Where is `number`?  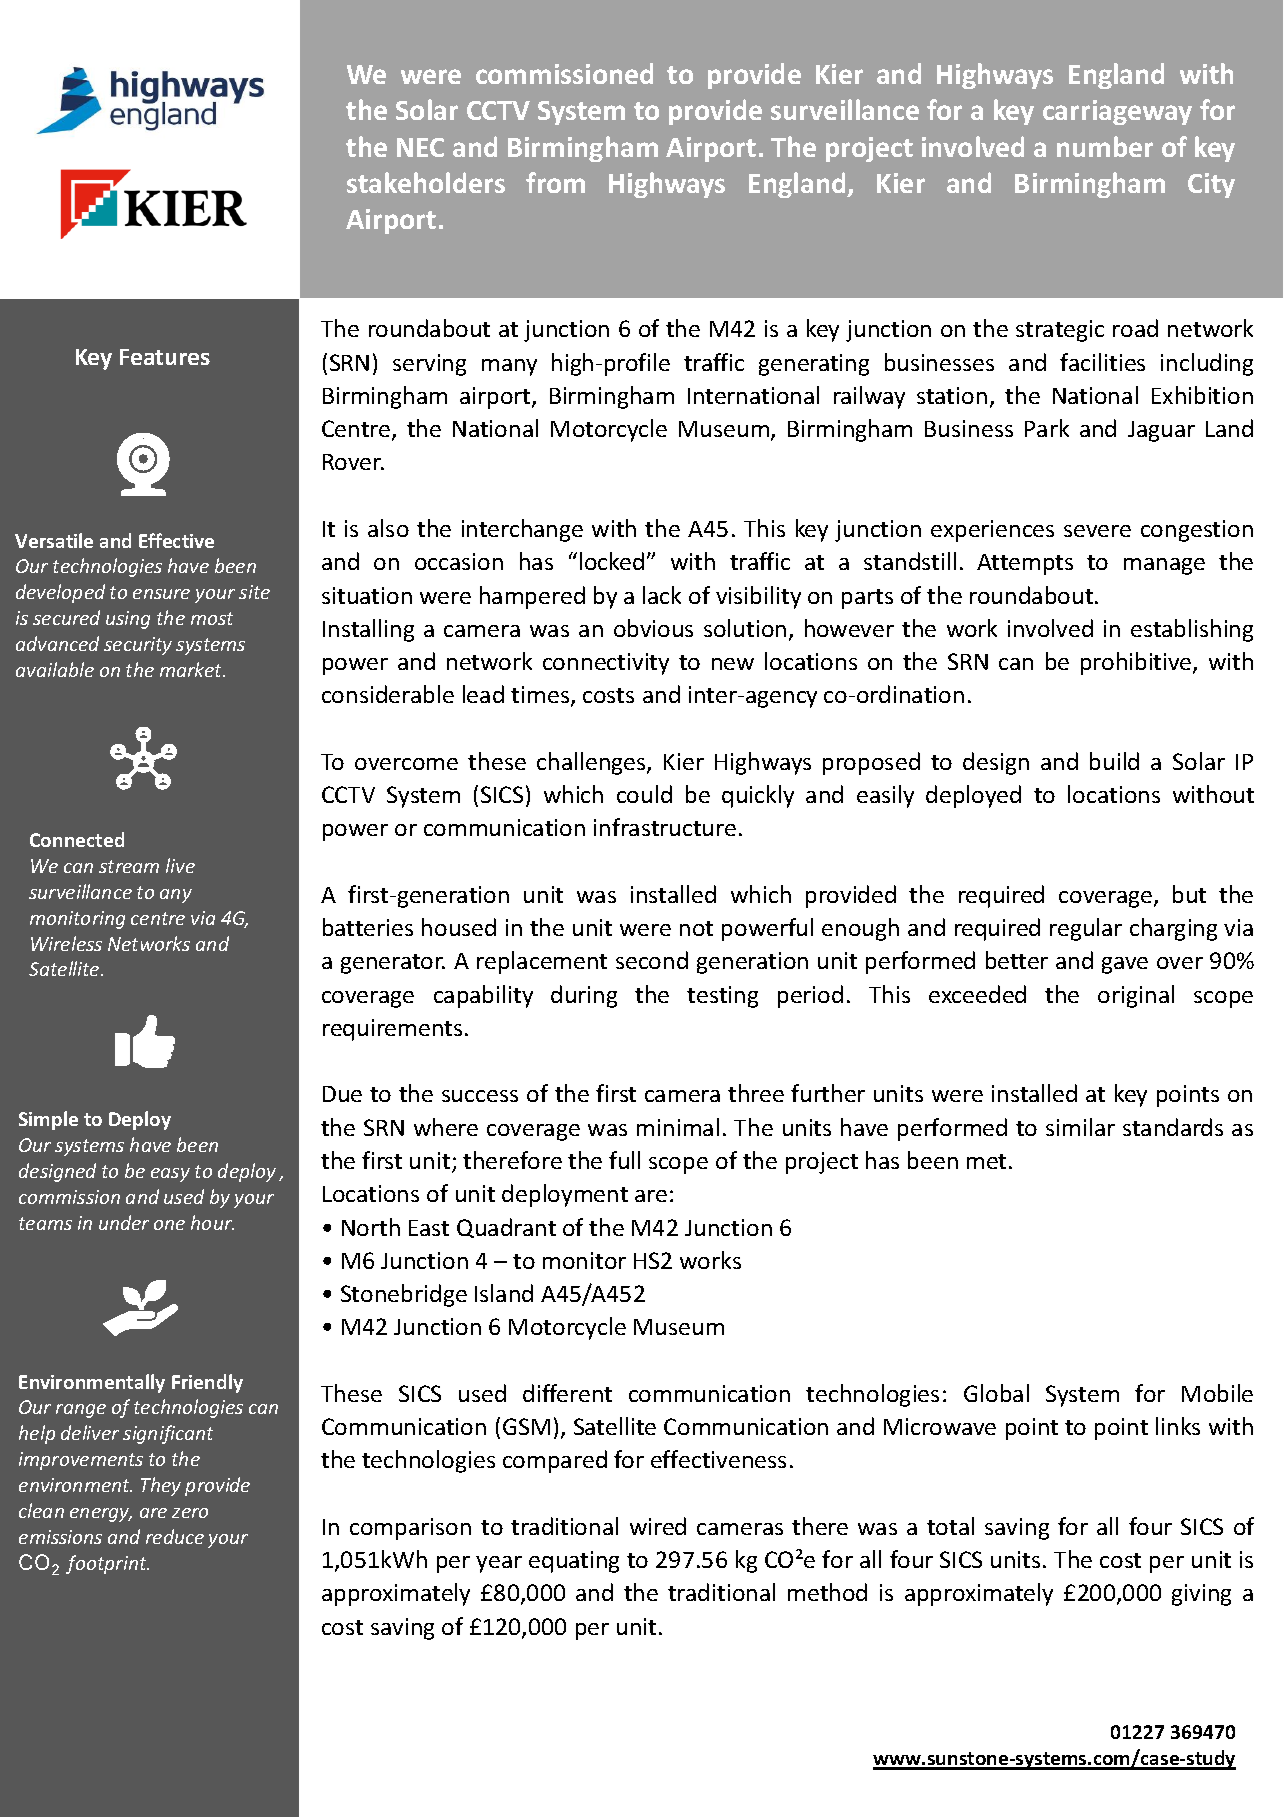
number is located at coordinates (1105, 146).
